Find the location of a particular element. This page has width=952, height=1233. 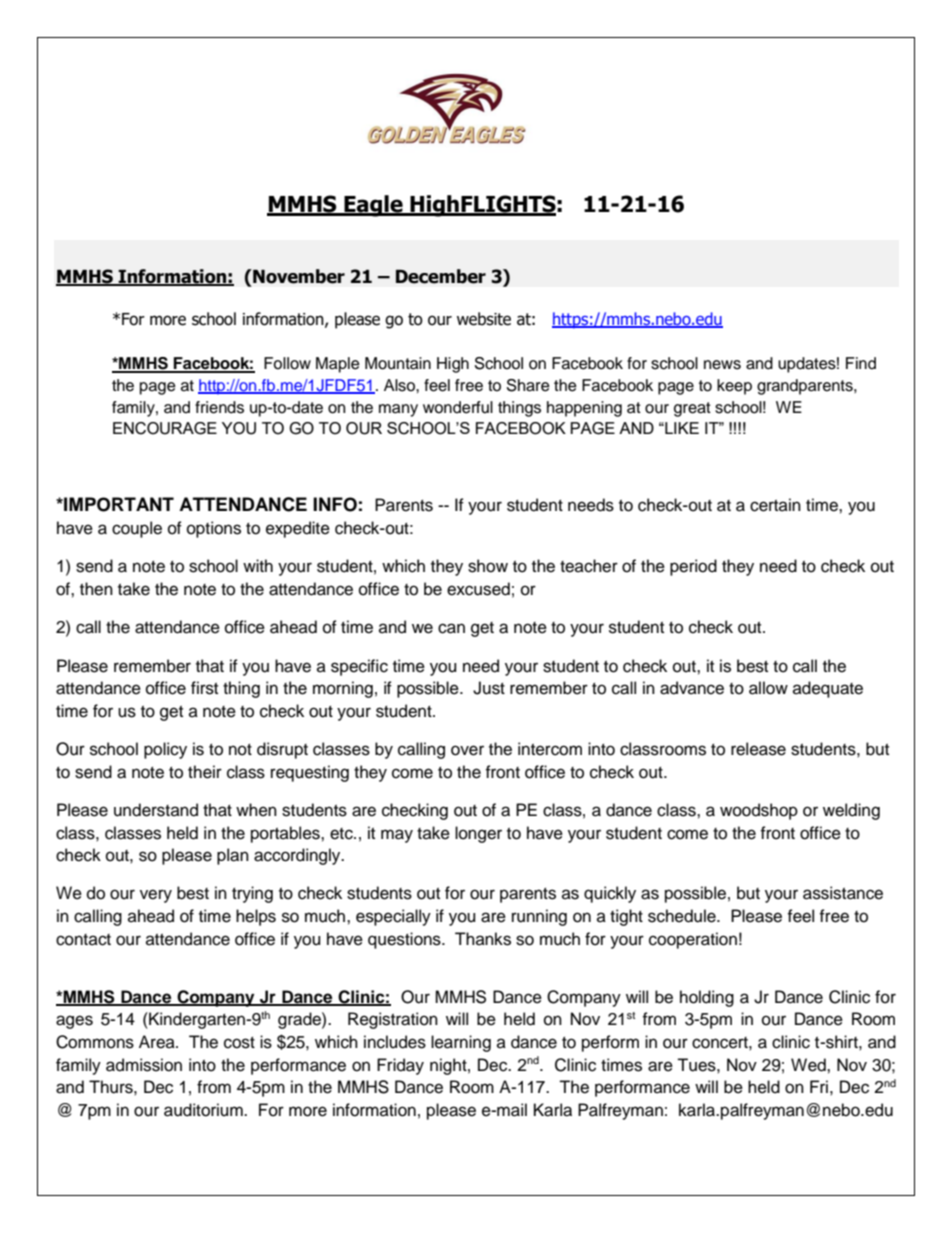

November is located at coordinates (298, 276).
